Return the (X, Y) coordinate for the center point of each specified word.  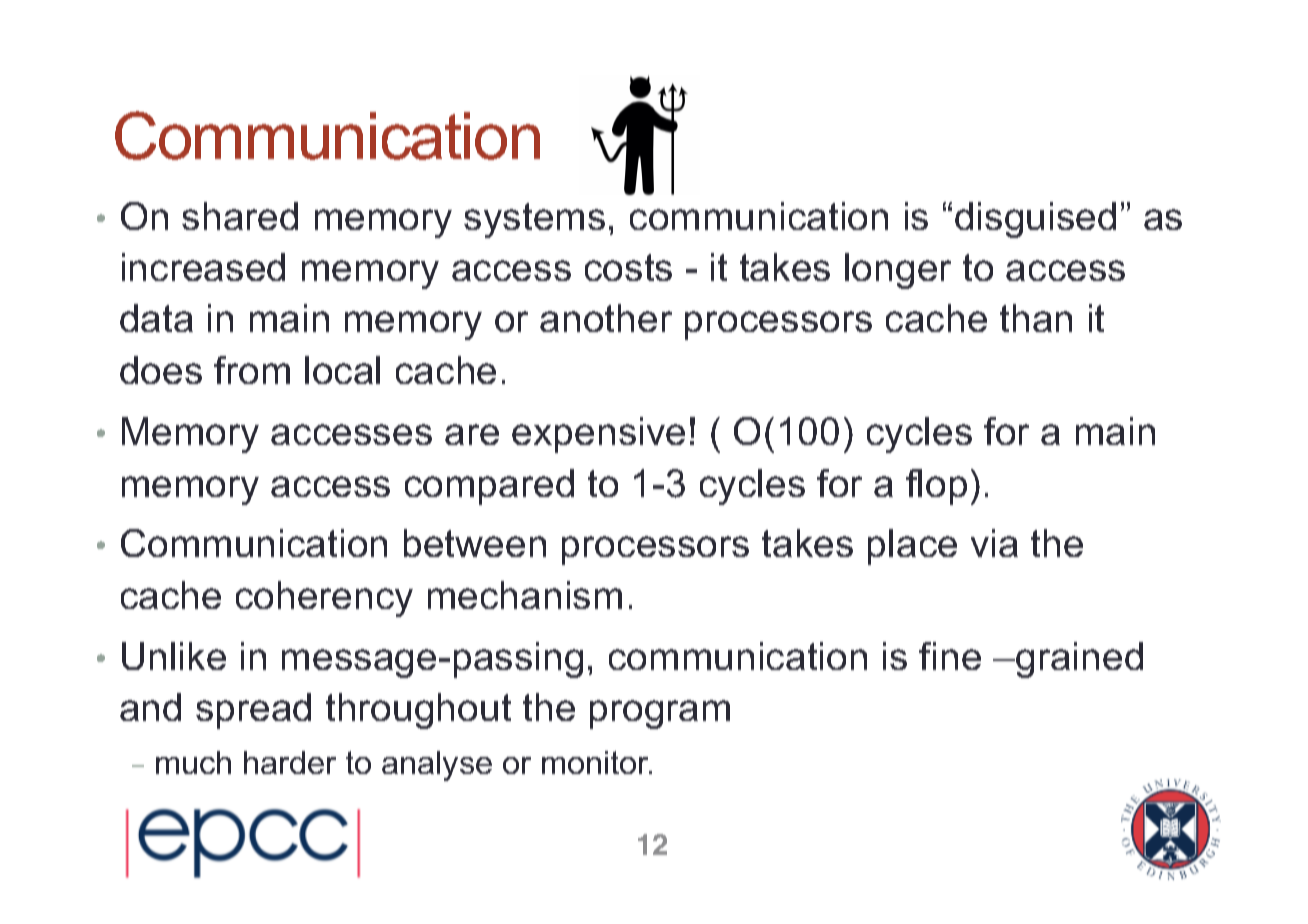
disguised (1035, 220)
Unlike (174, 656)
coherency (324, 599)
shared (240, 216)
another (606, 318)
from (252, 370)
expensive (598, 435)
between (475, 543)
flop (936, 487)
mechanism (525, 595)
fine (950, 656)
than (1036, 318)
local (342, 370)
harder (290, 762)
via (994, 543)
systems (534, 220)
